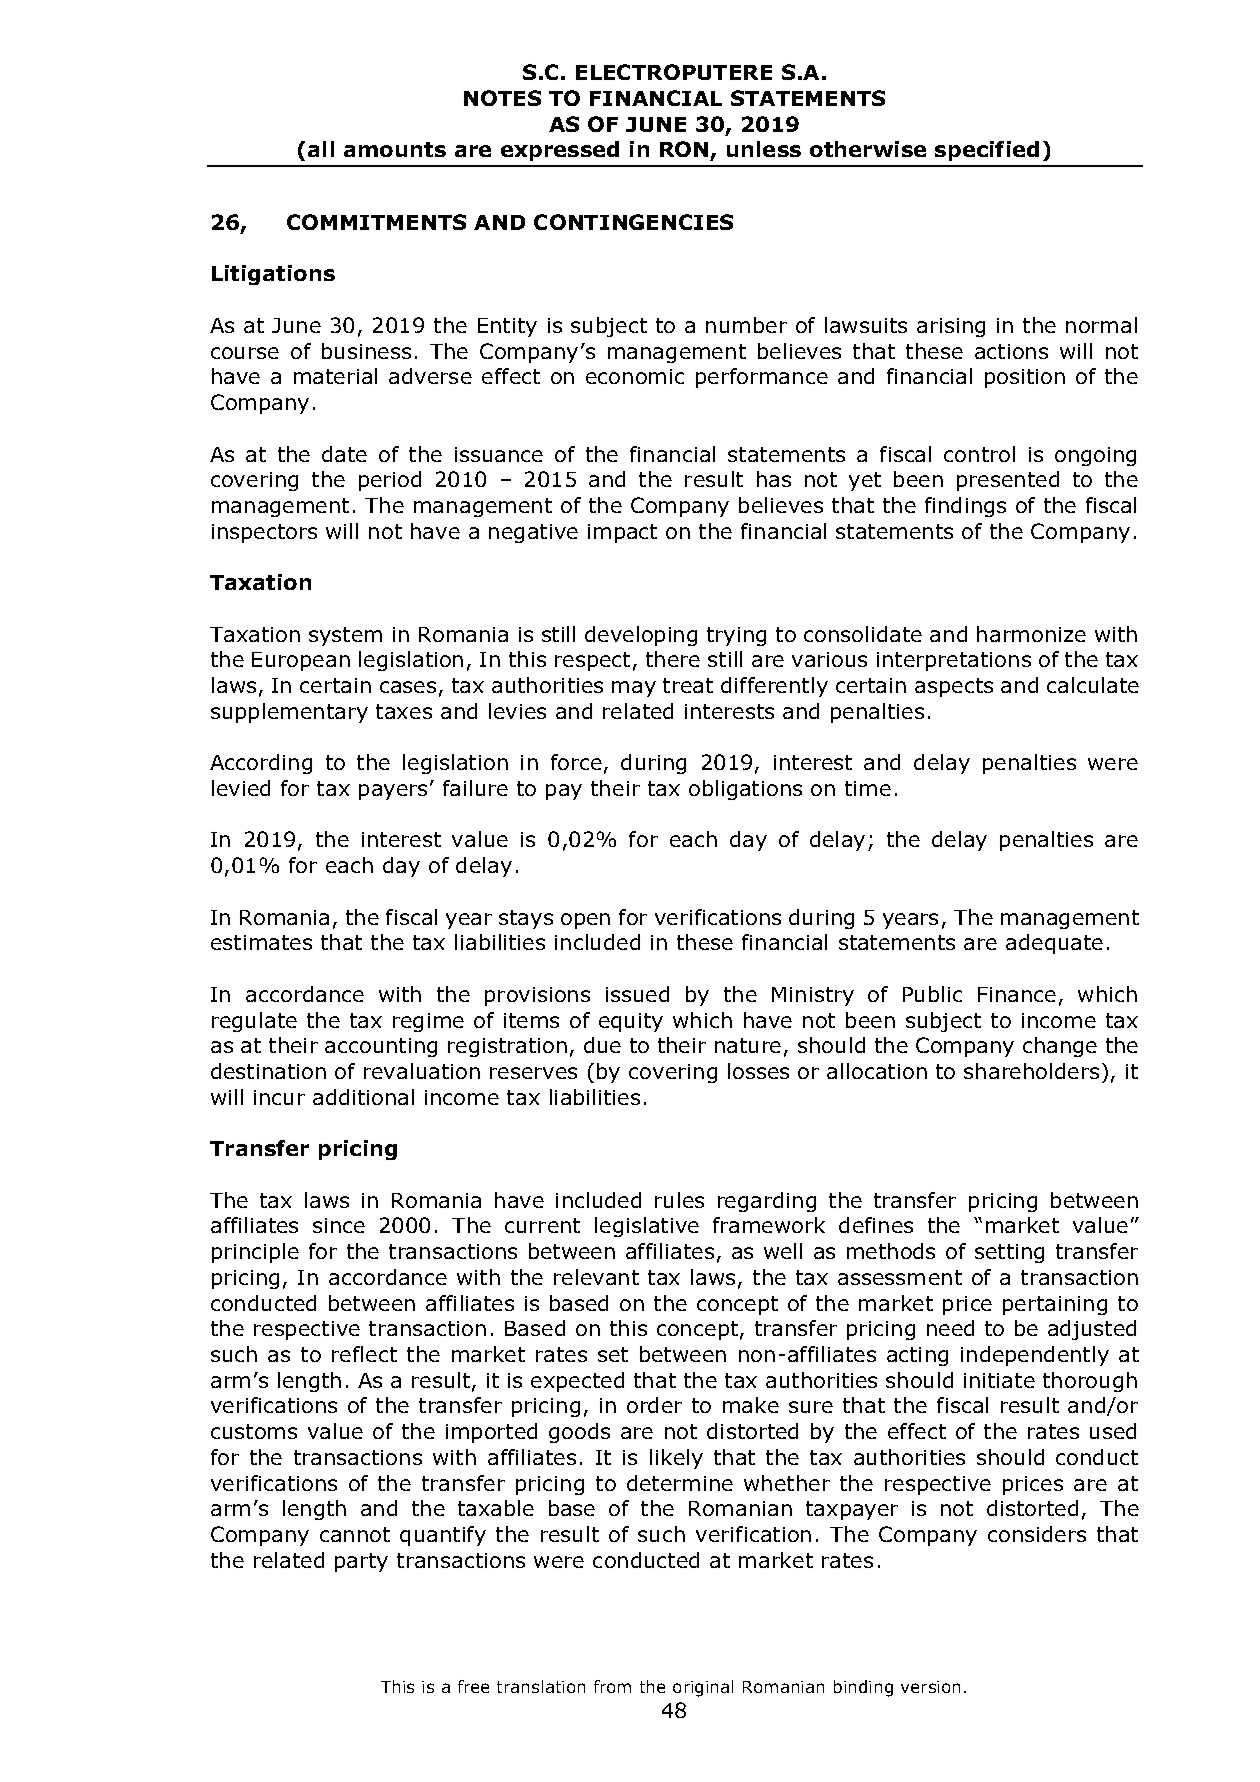 Image resolution: width=1260 pixels, height=1782 pixels. Describe the element at coordinates (868, 149) in the screenshot. I see `otherwise` at that location.
